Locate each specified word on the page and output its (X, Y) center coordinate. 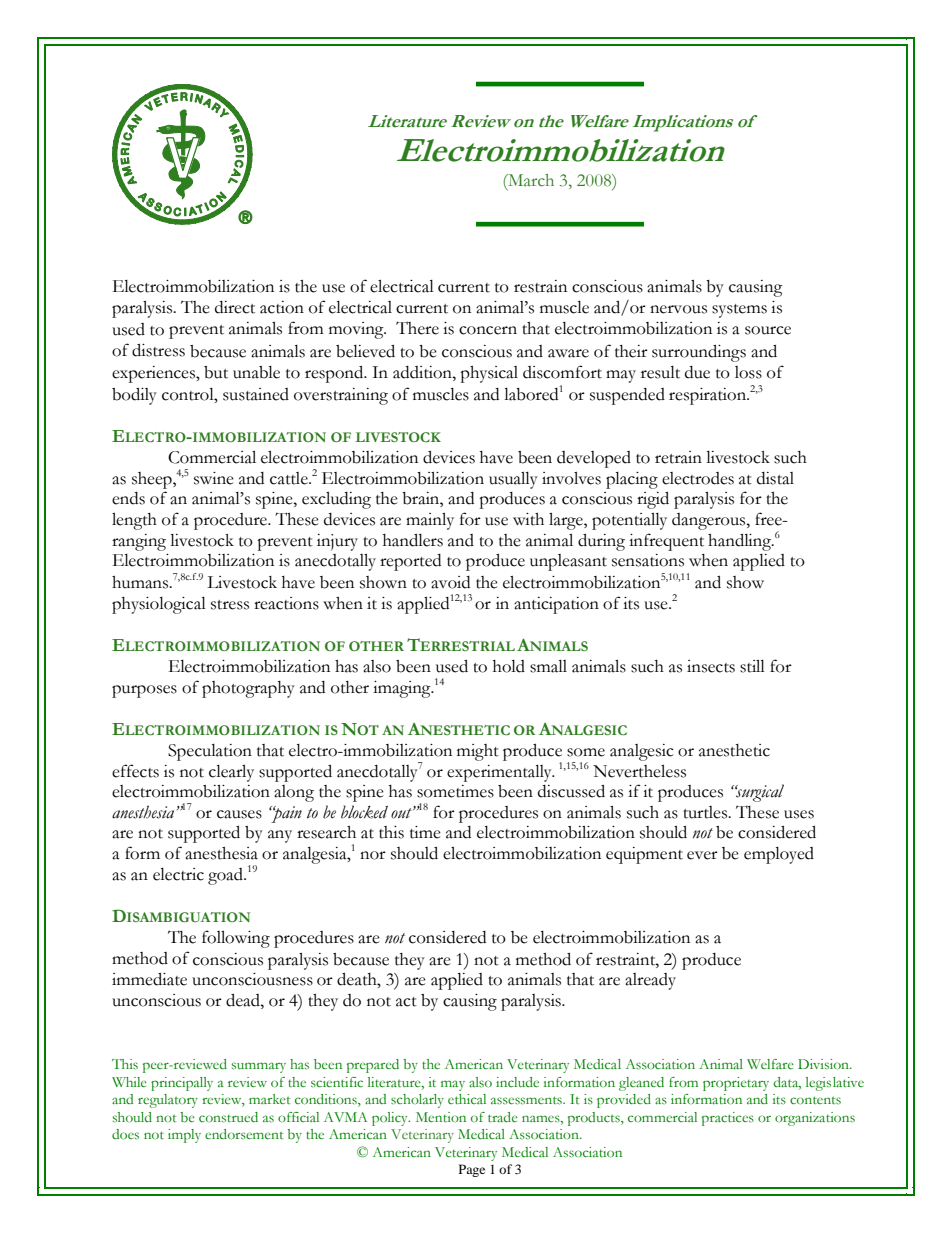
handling (741, 542)
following (236, 939)
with (528, 519)
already (650, 981)
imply (184, 1136)
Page (472, 1170)
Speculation (210, 752)
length (134, 521)
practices (728, 1119)
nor (373, 855)
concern (488, 330)
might (478, 752)
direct (235, 307)
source (768, 330)
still (752, 666)
